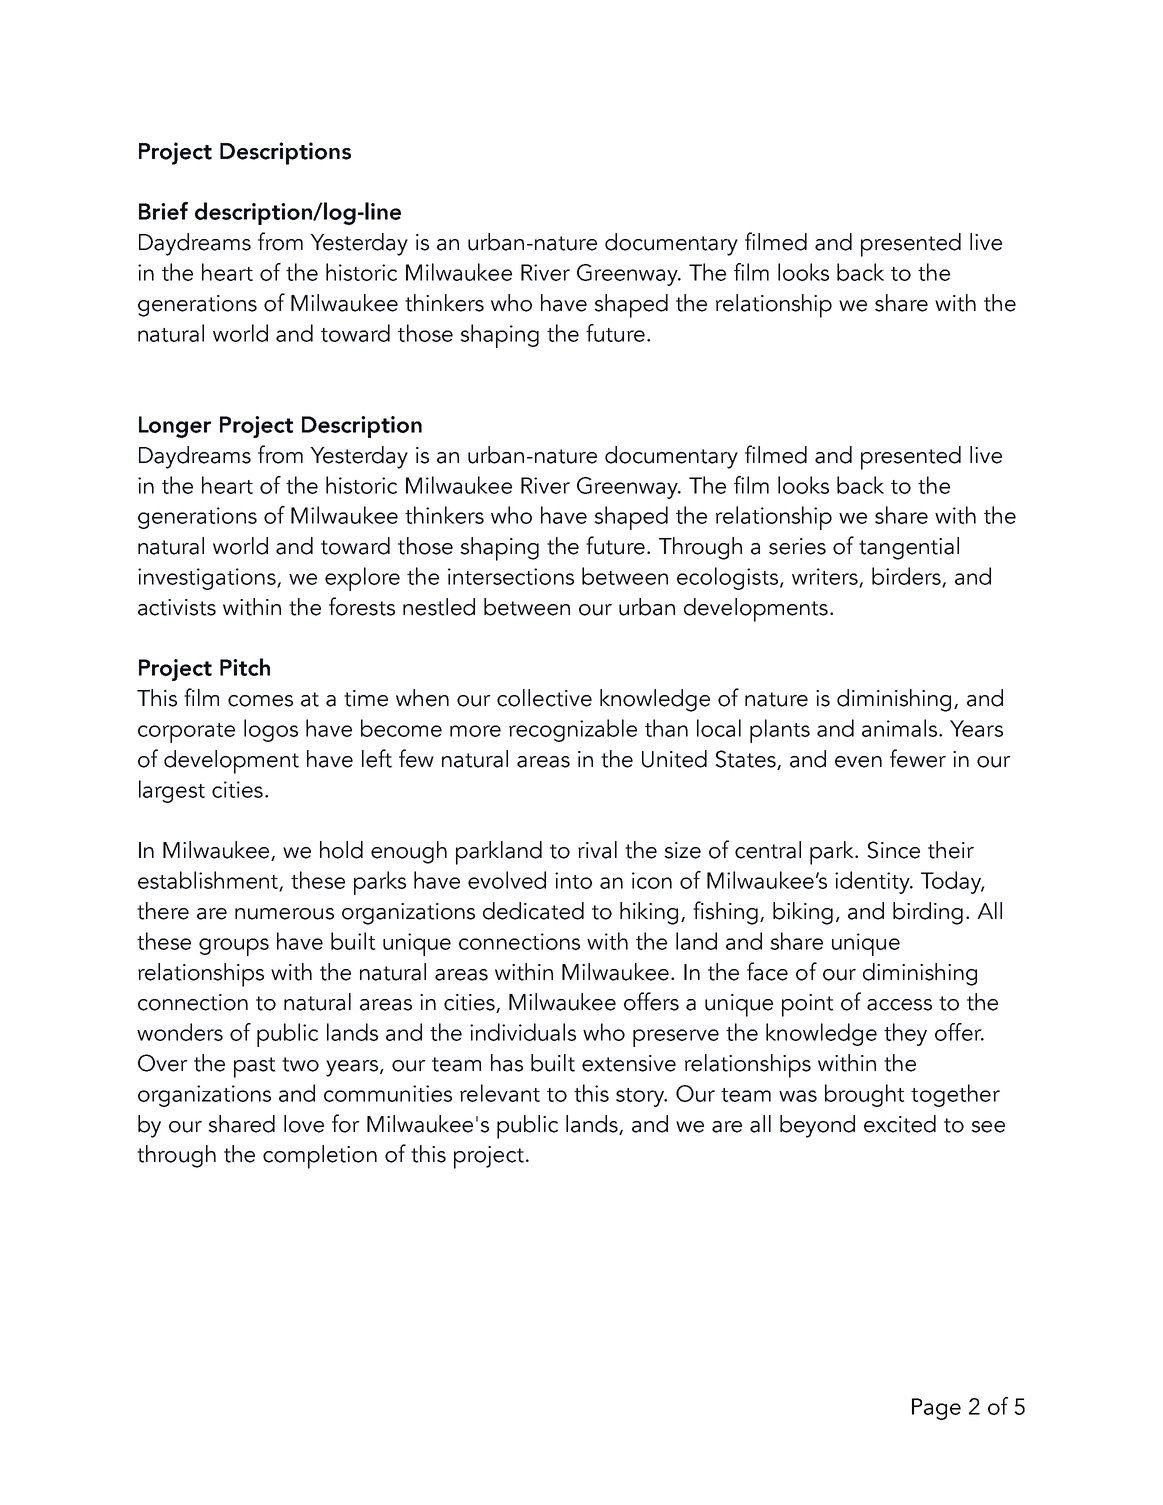 Image resolution: width=1163 pixels, height=1505 pixels. I want to click on groups, so click(234, 947).
